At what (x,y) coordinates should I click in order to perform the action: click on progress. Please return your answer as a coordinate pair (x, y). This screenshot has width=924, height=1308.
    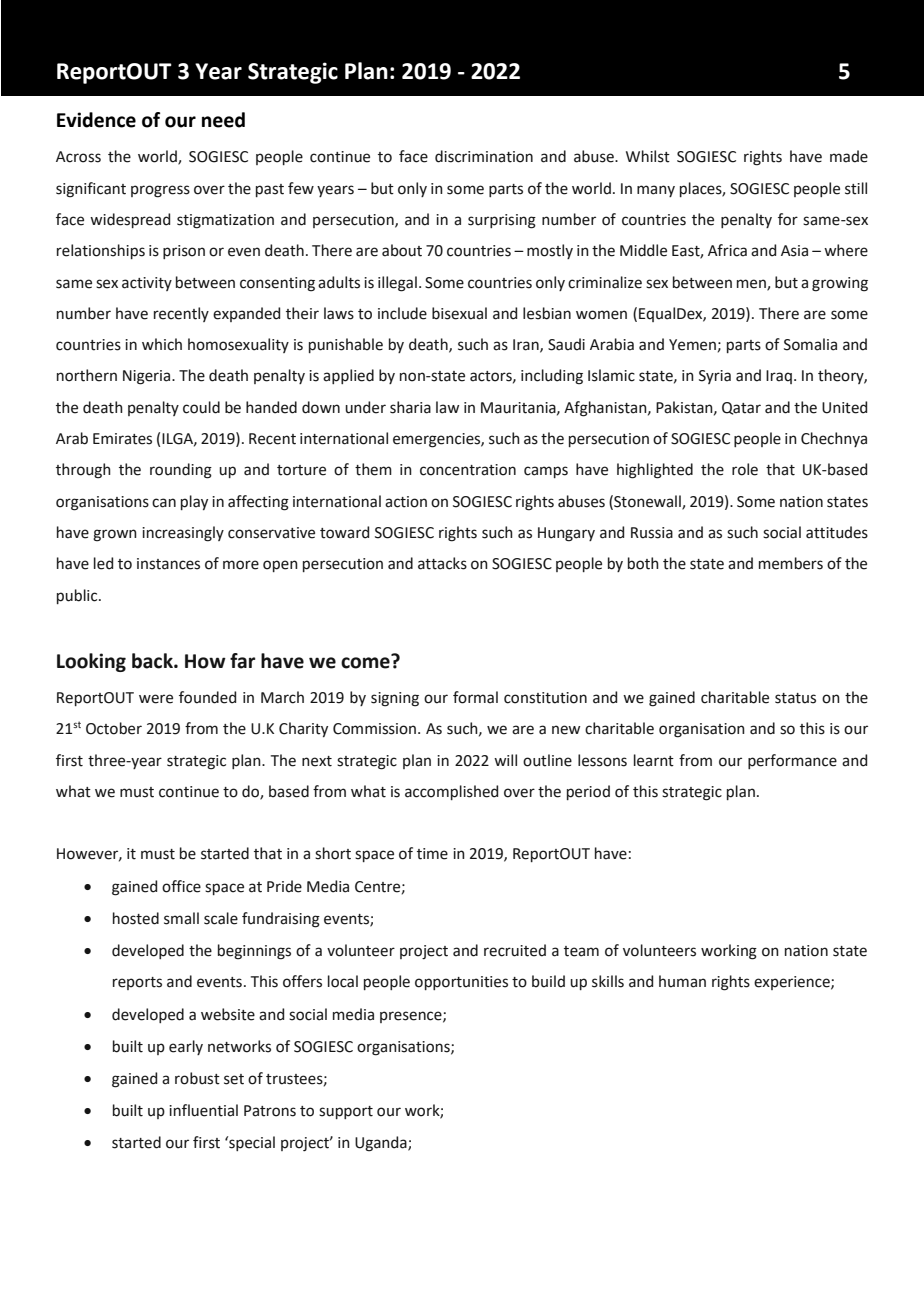
    Looking at the image, I should click on (160, 191).
